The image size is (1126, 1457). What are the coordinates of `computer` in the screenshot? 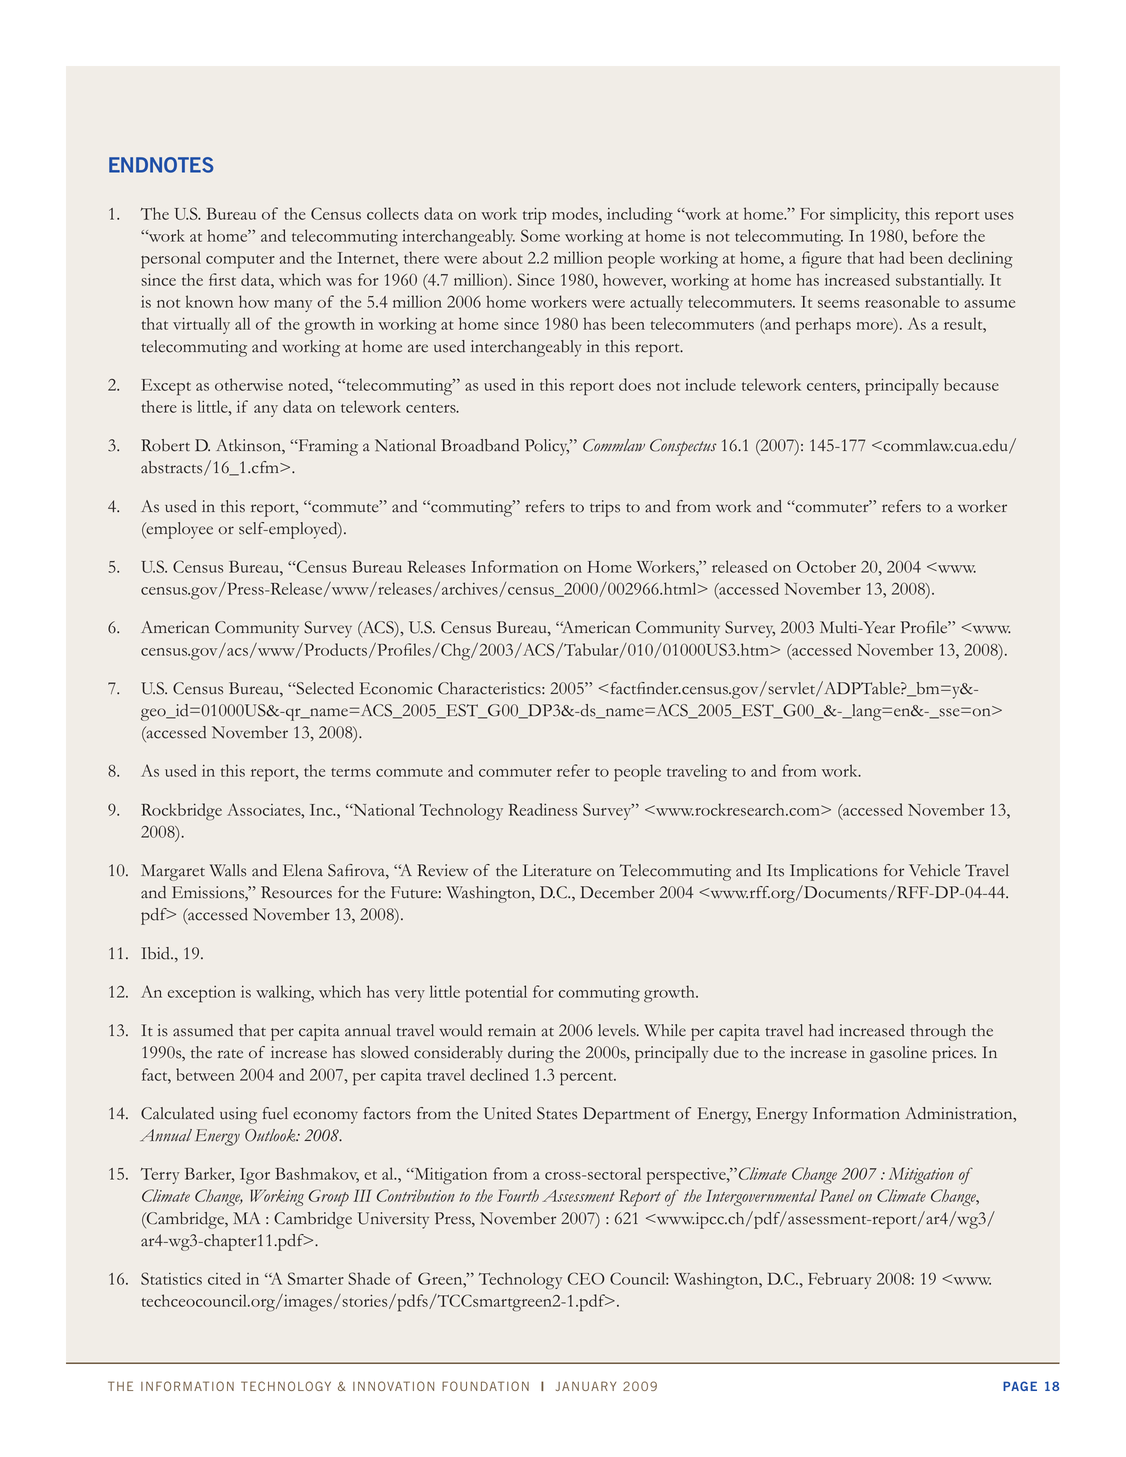 It's located at (240, 262).
